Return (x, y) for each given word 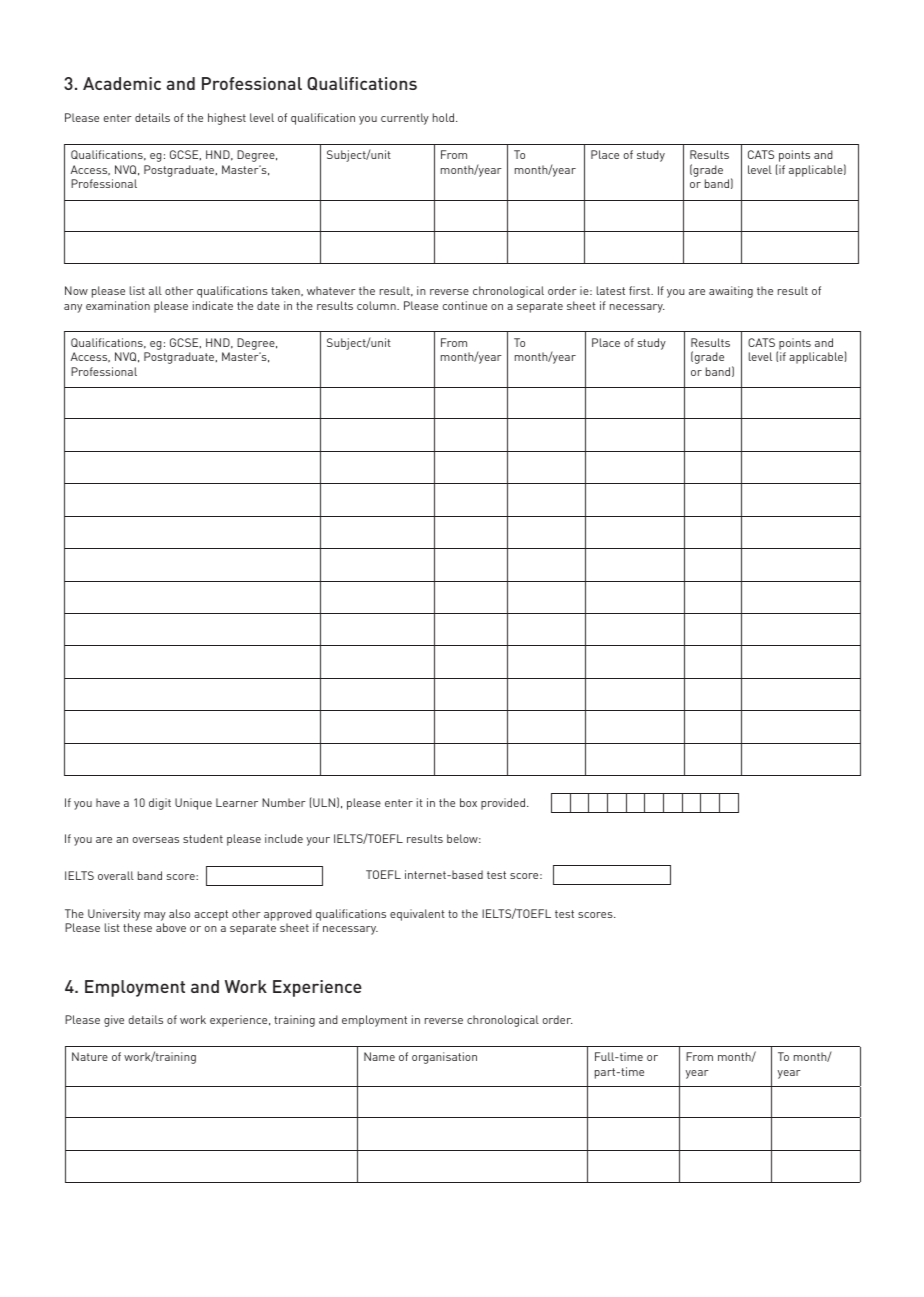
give (114, 1021)
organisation (444, 1058)
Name (379, 1056)
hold (443, 117)
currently (405, 119)
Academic (122, 83)
